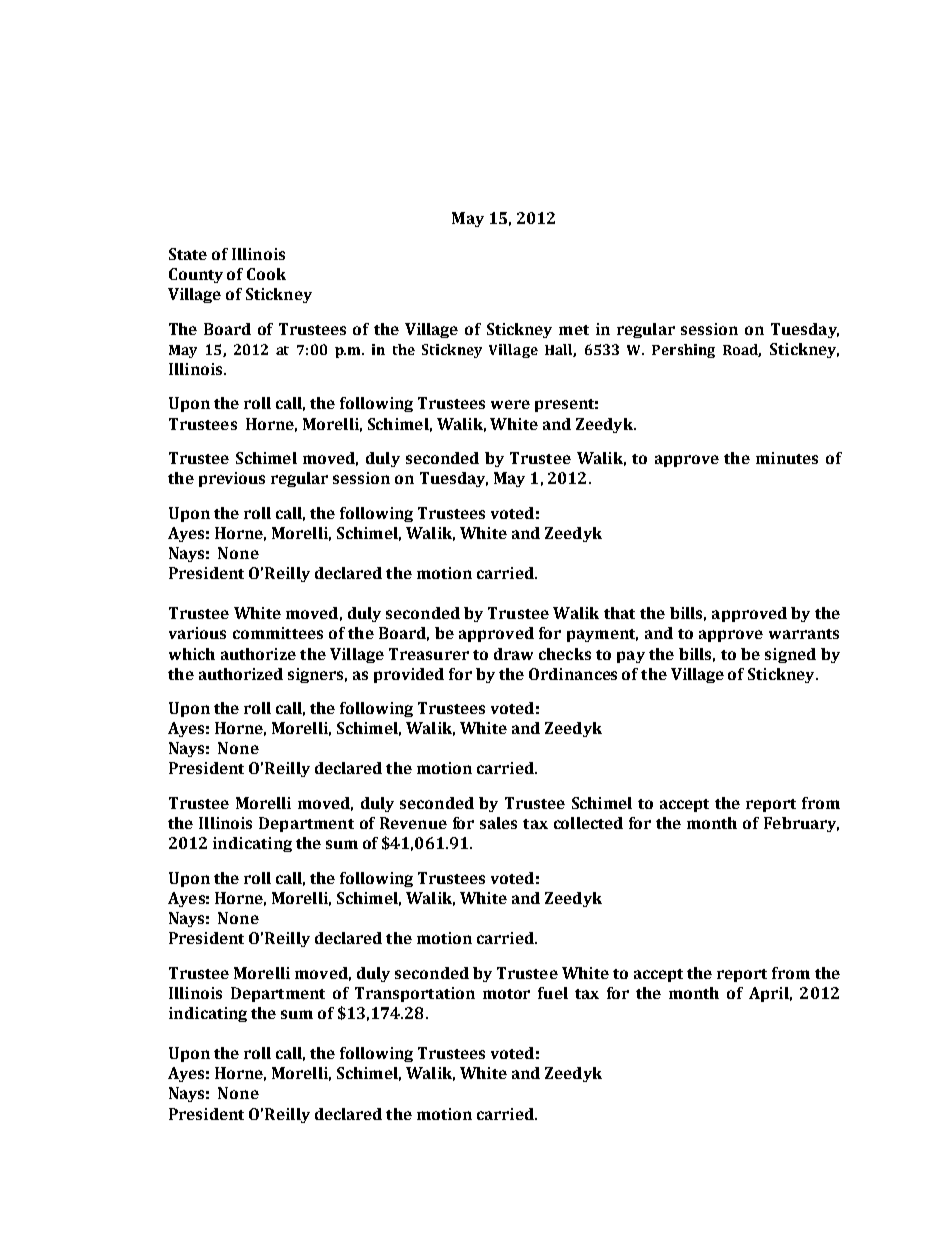  Describe the element at coordinates (415, 994) in the page. I see `Transportation` at that location.
